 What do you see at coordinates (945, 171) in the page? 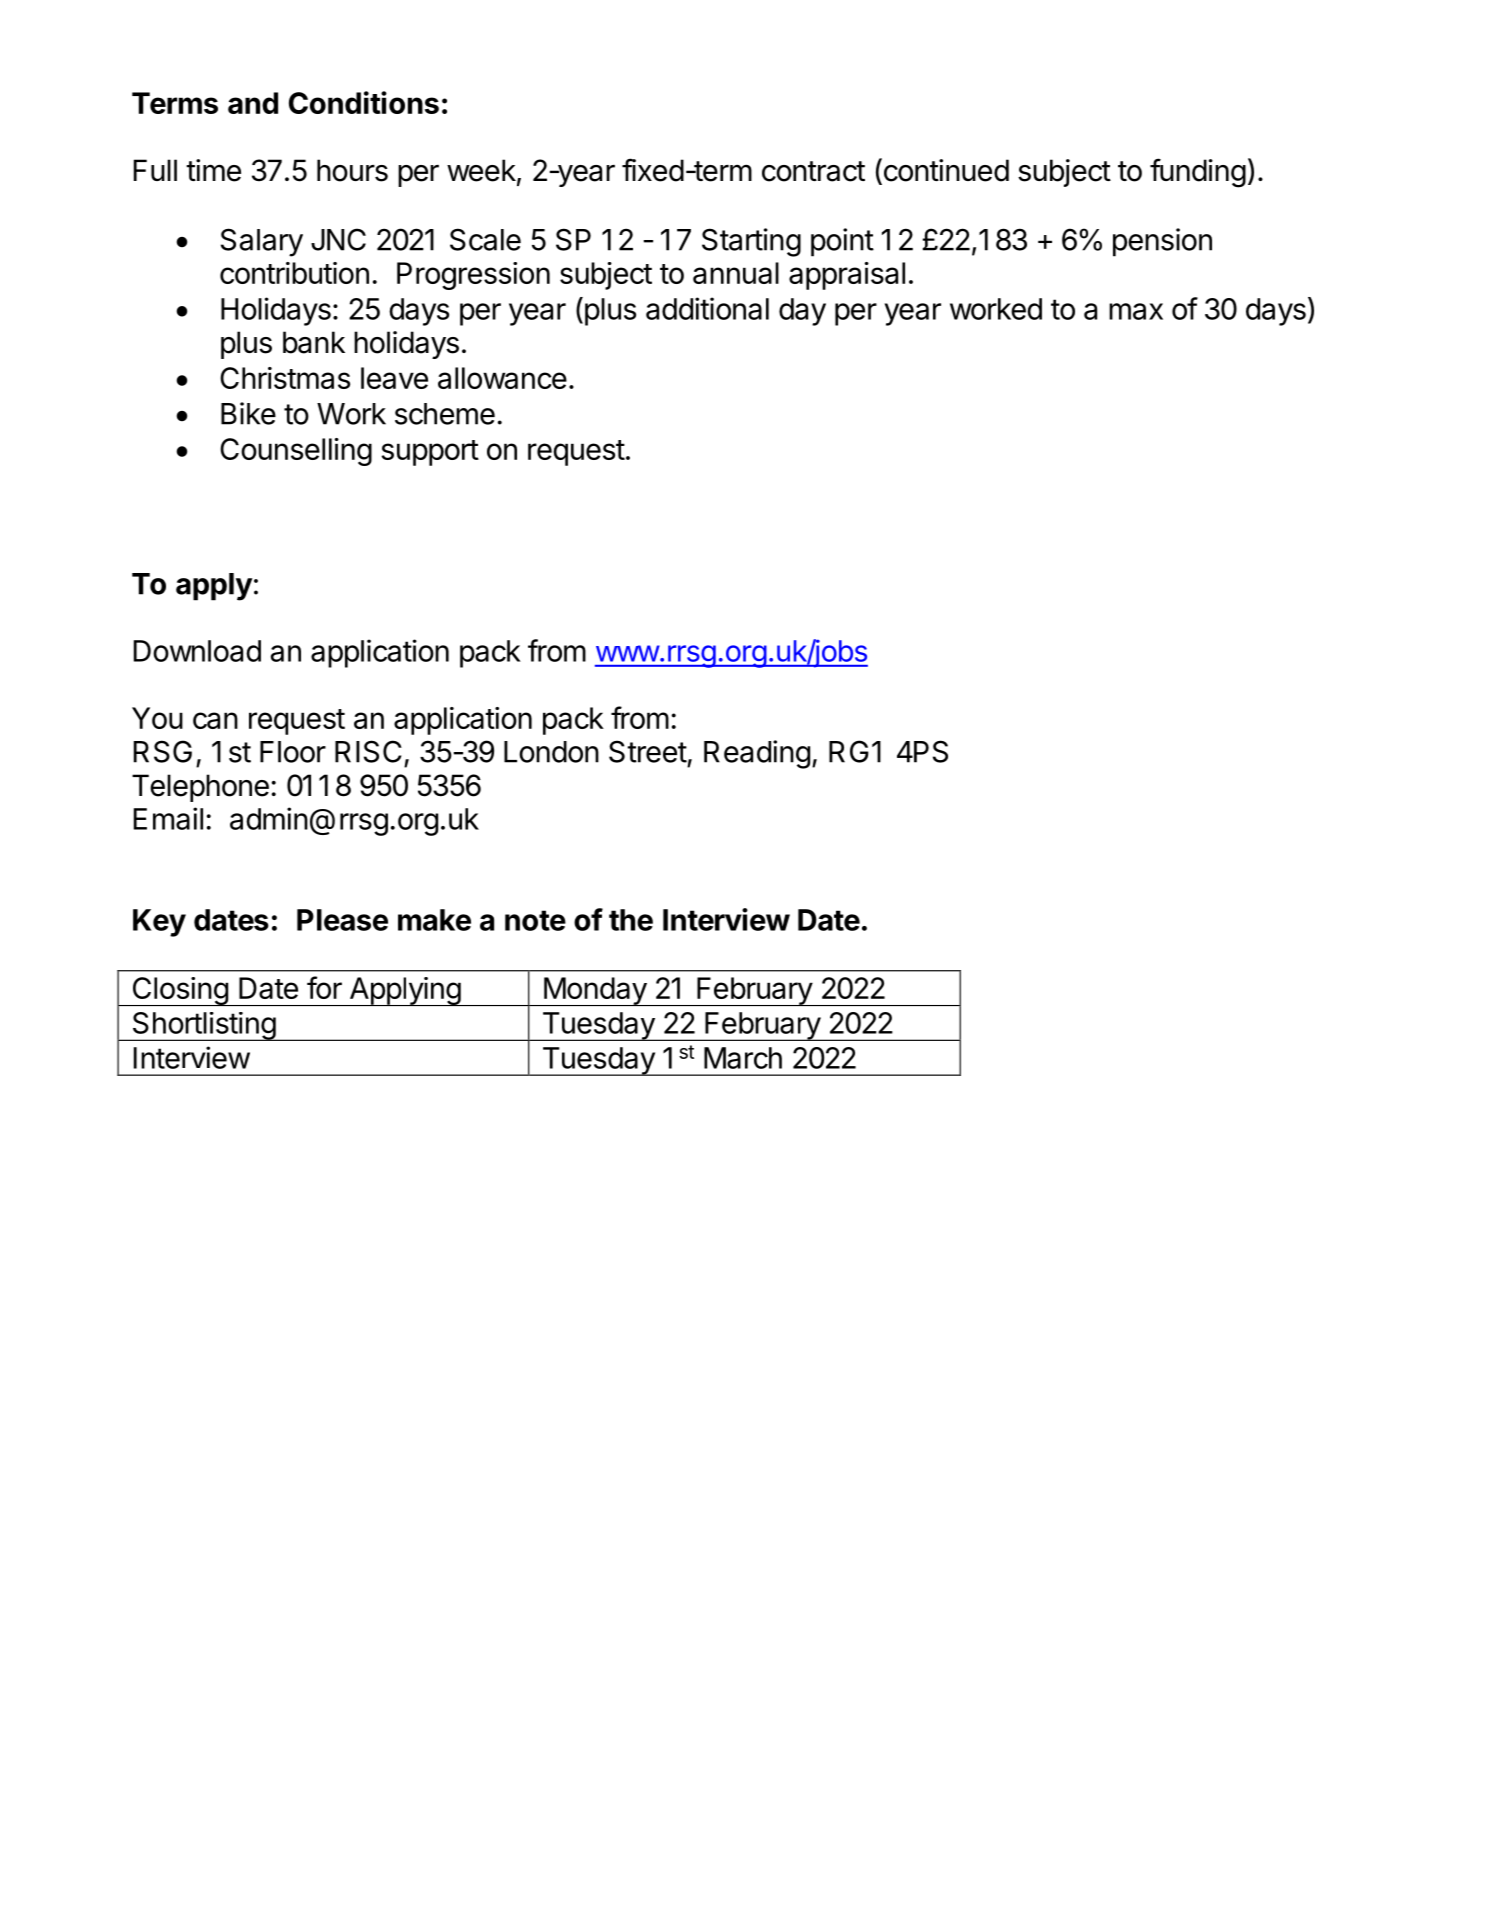
I see `continued` at bounding box center [945, 171].
